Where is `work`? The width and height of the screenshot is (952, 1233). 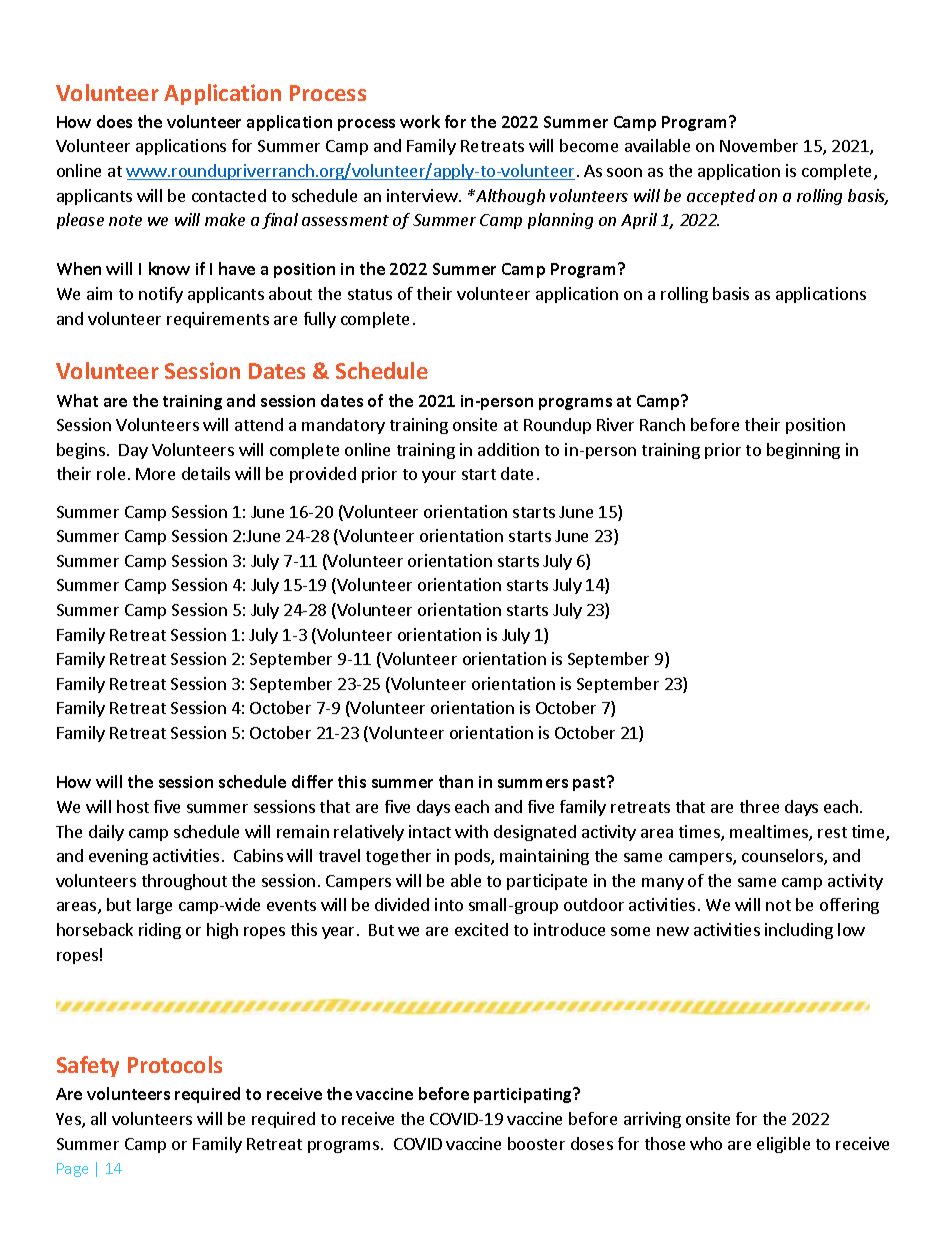
work is located at coordinates (420, 121).
